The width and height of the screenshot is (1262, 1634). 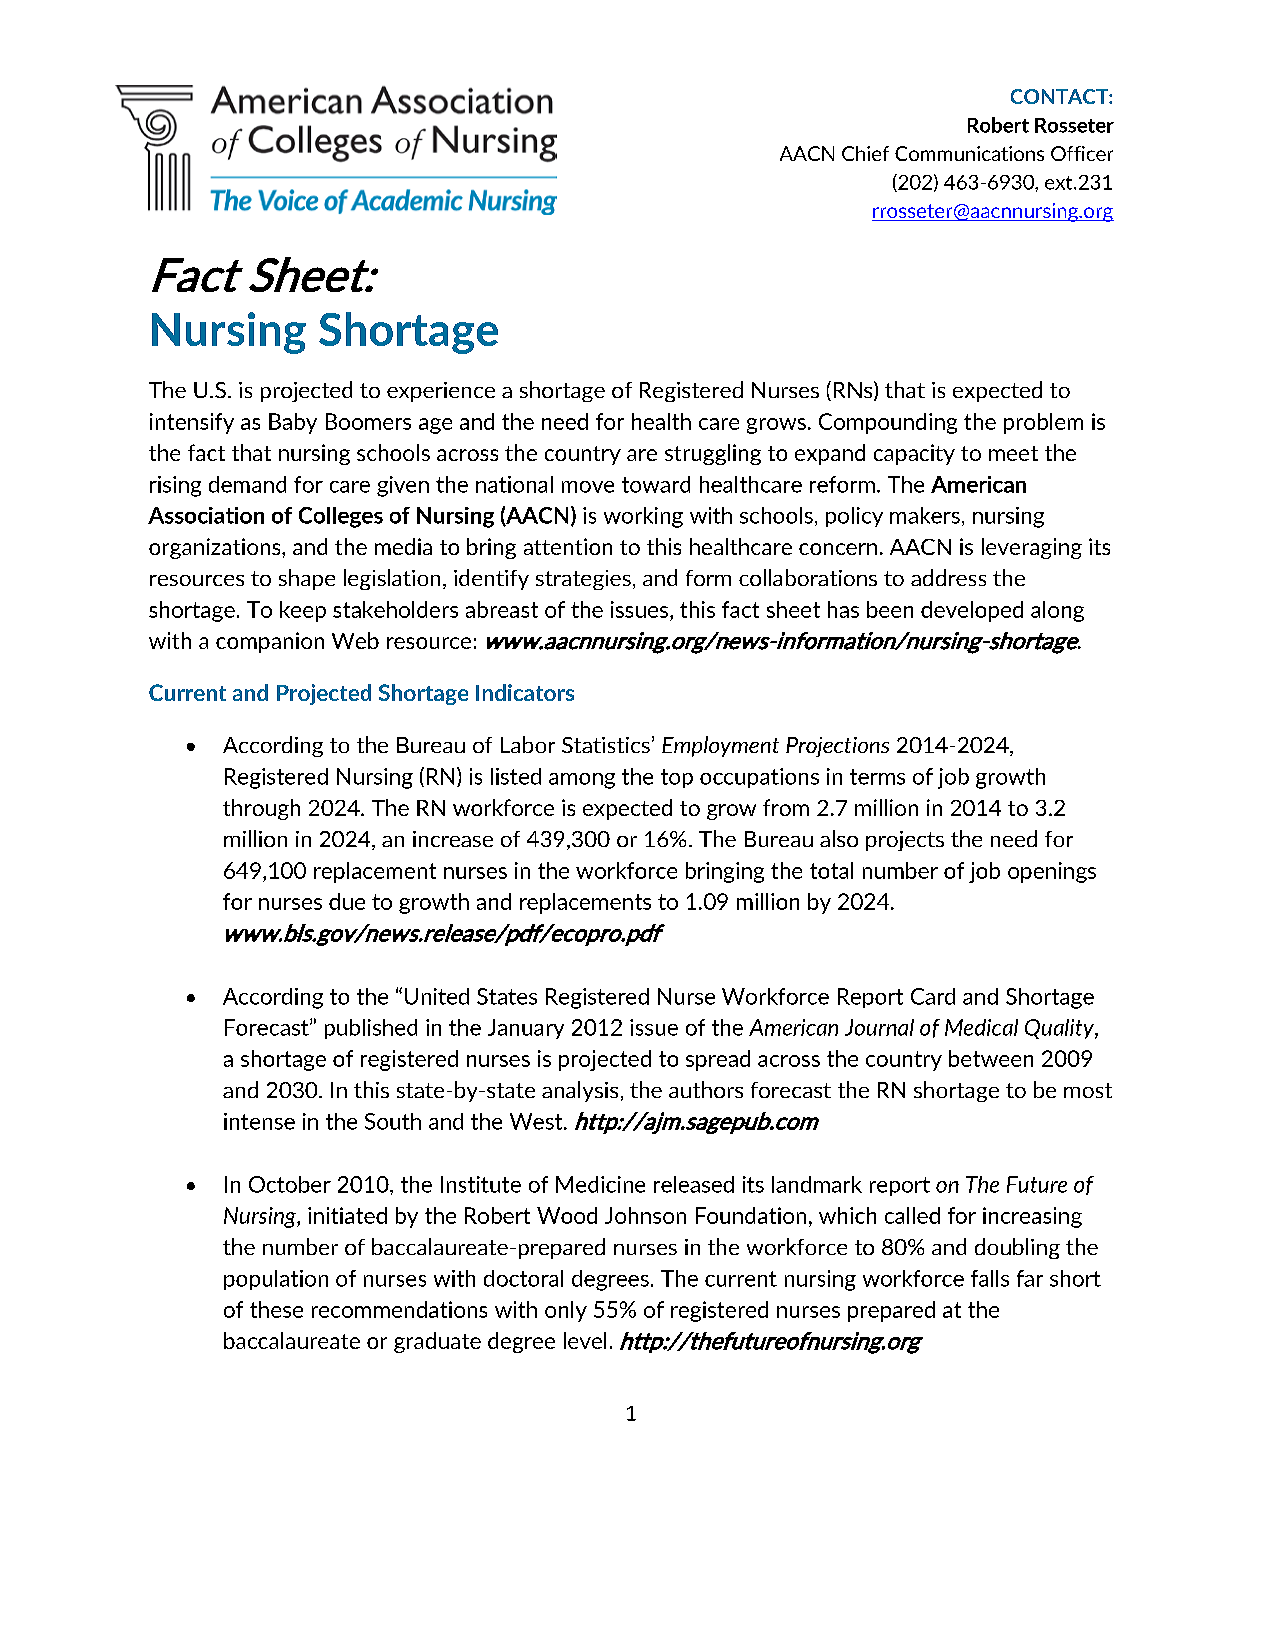 I want to click on falls, so click(x=990, y=1278).
